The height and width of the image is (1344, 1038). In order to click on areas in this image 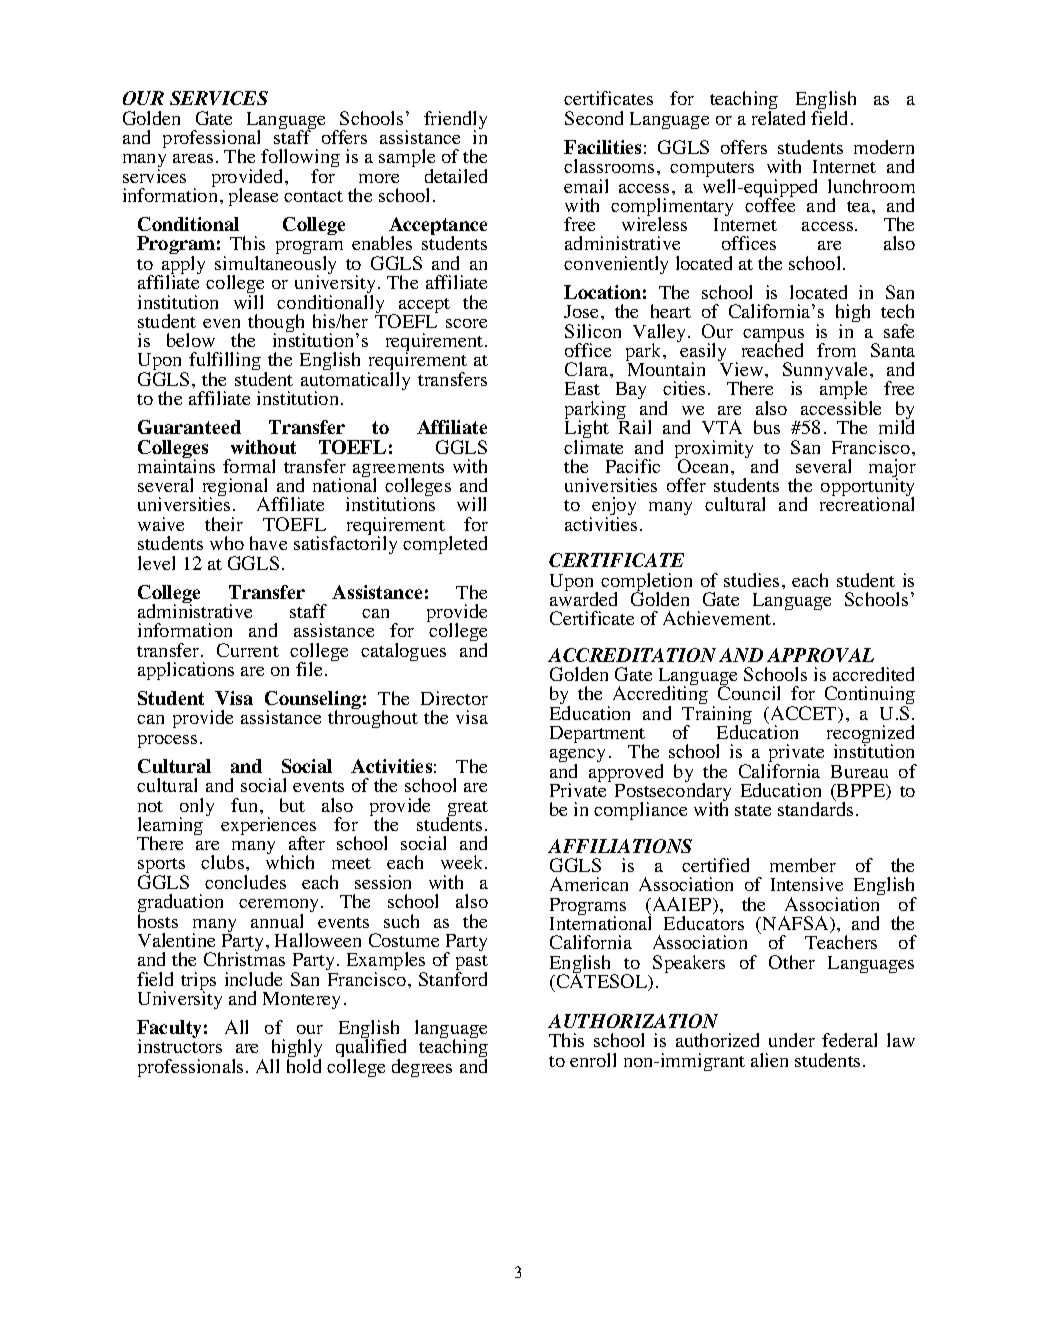, I will do `click(193, 158)`.
